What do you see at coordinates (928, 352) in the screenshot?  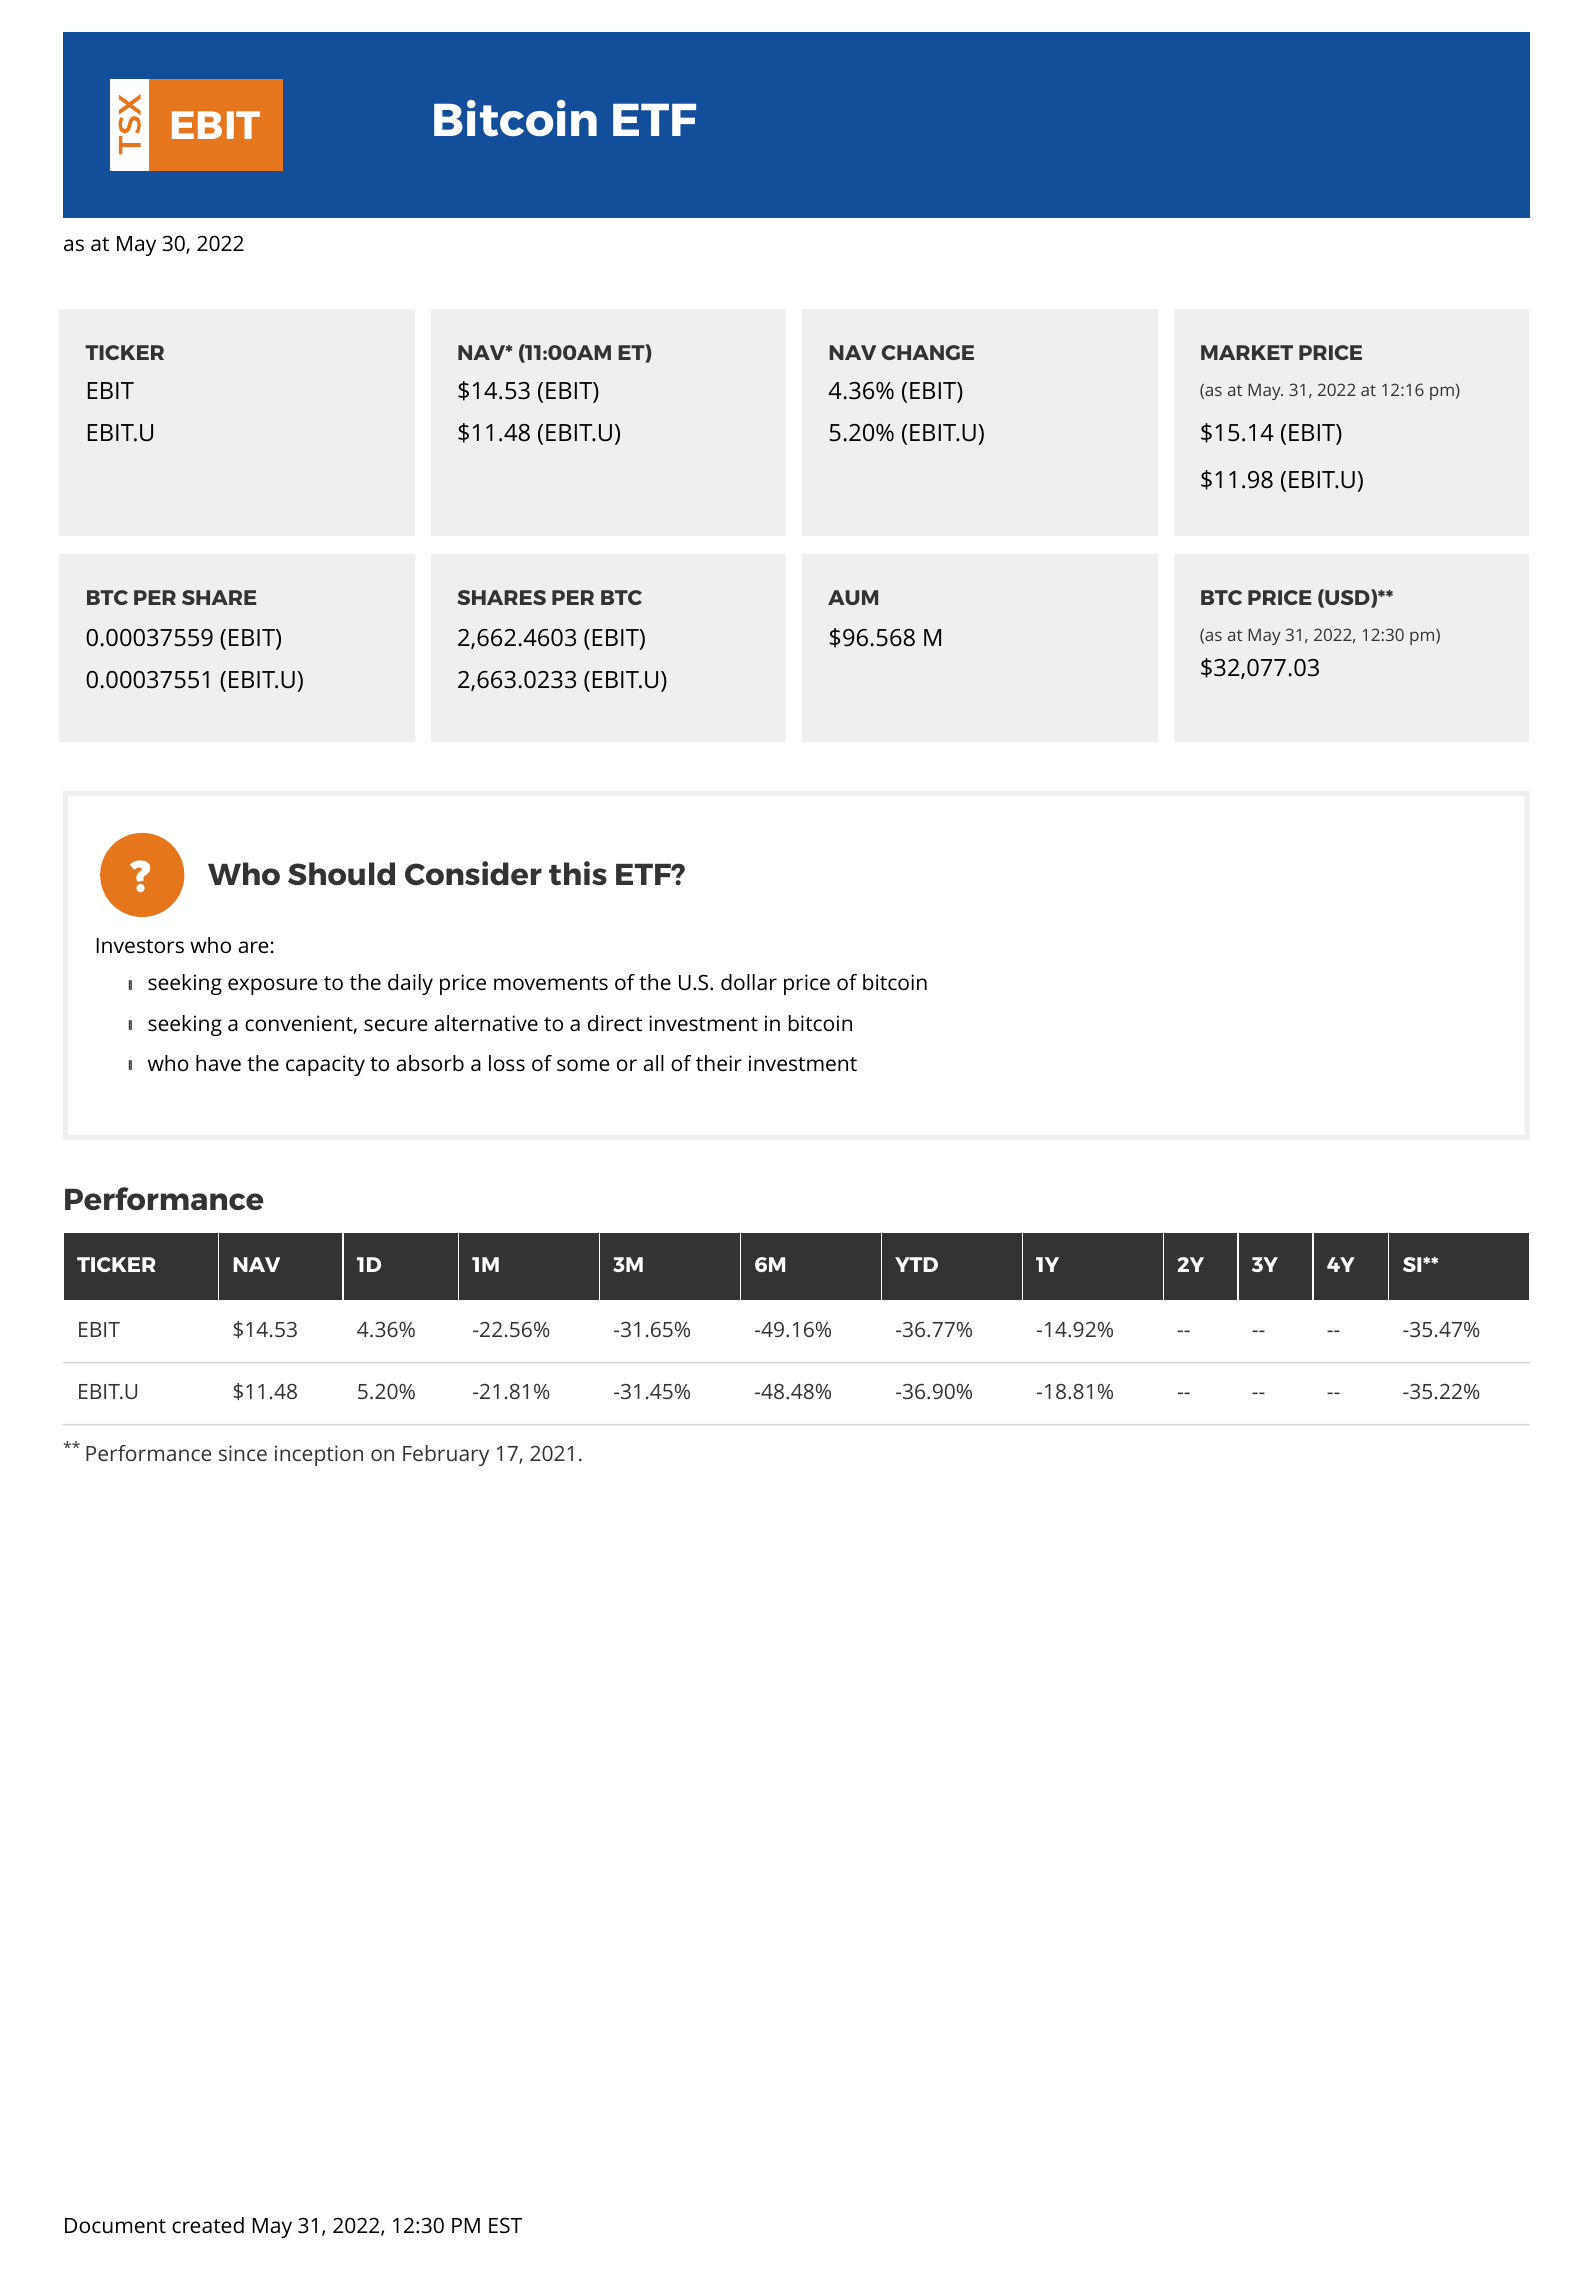 I see `CHANGE` at bounding box center [928, 352].
